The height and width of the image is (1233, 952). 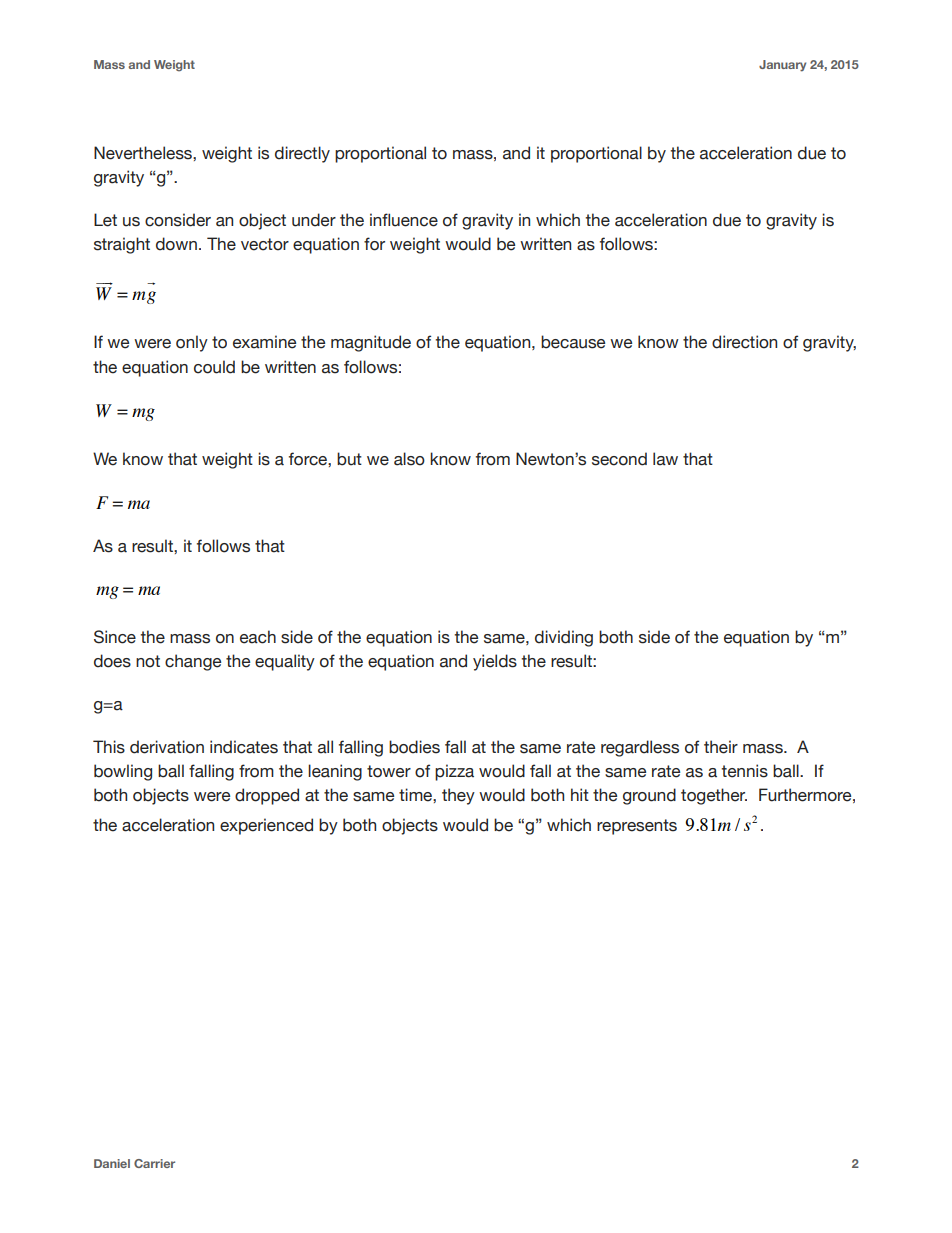 What do you see at coordinates (193, 662) in the image?
I see `change` at bounding box center [193, 662].
